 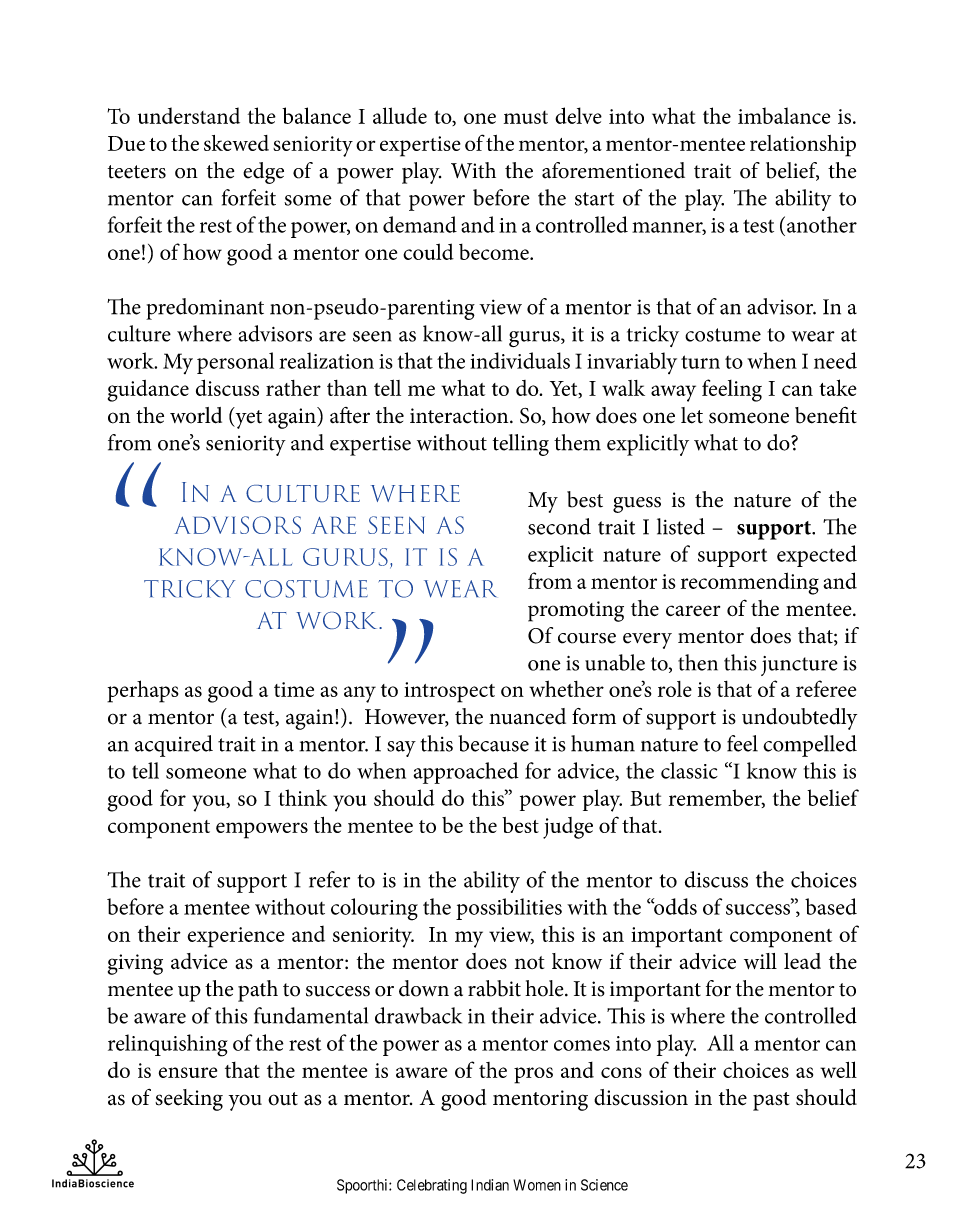 I want to click on listed, so click(x=681, y=526).
